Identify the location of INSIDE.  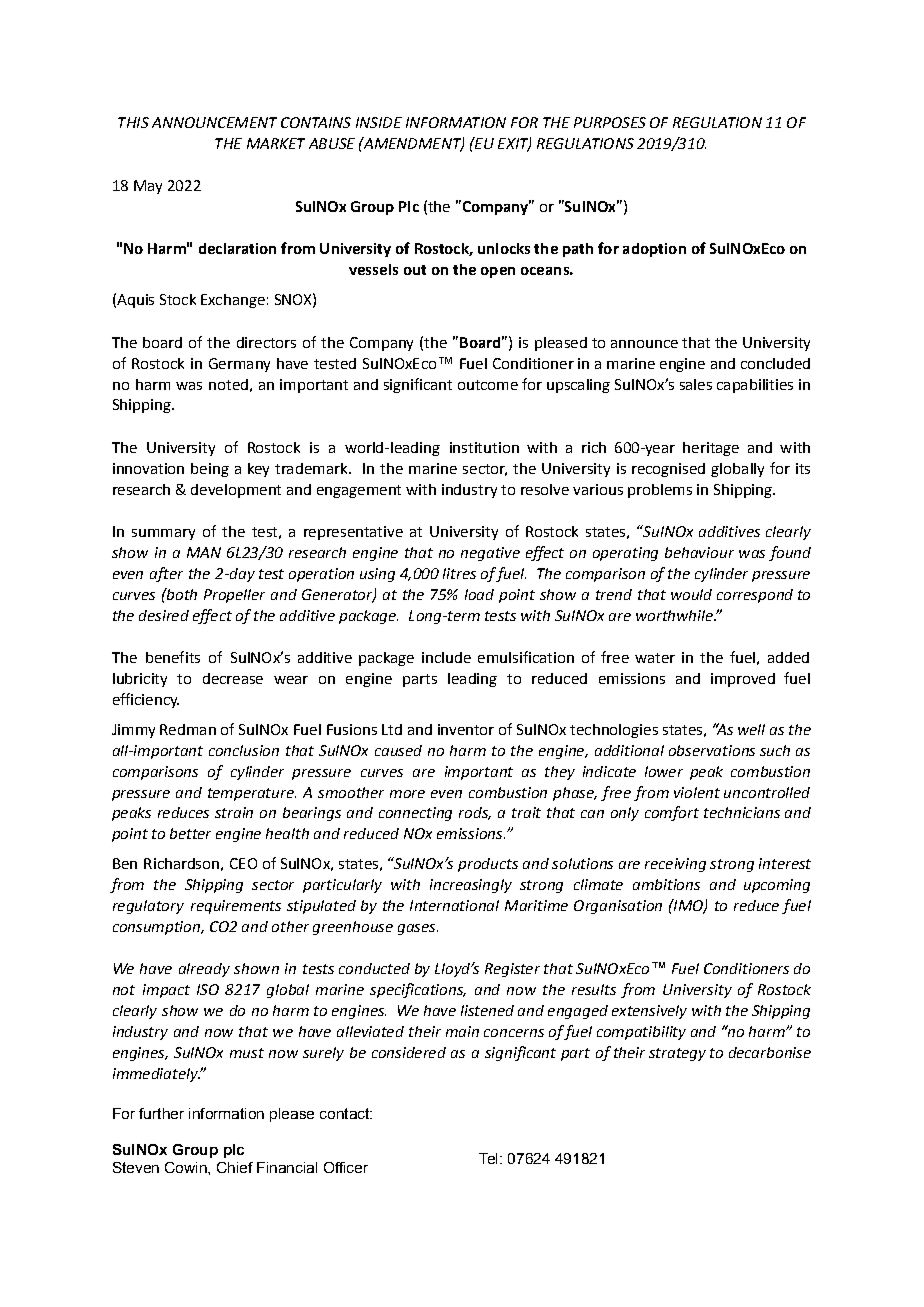
(379, 122).
